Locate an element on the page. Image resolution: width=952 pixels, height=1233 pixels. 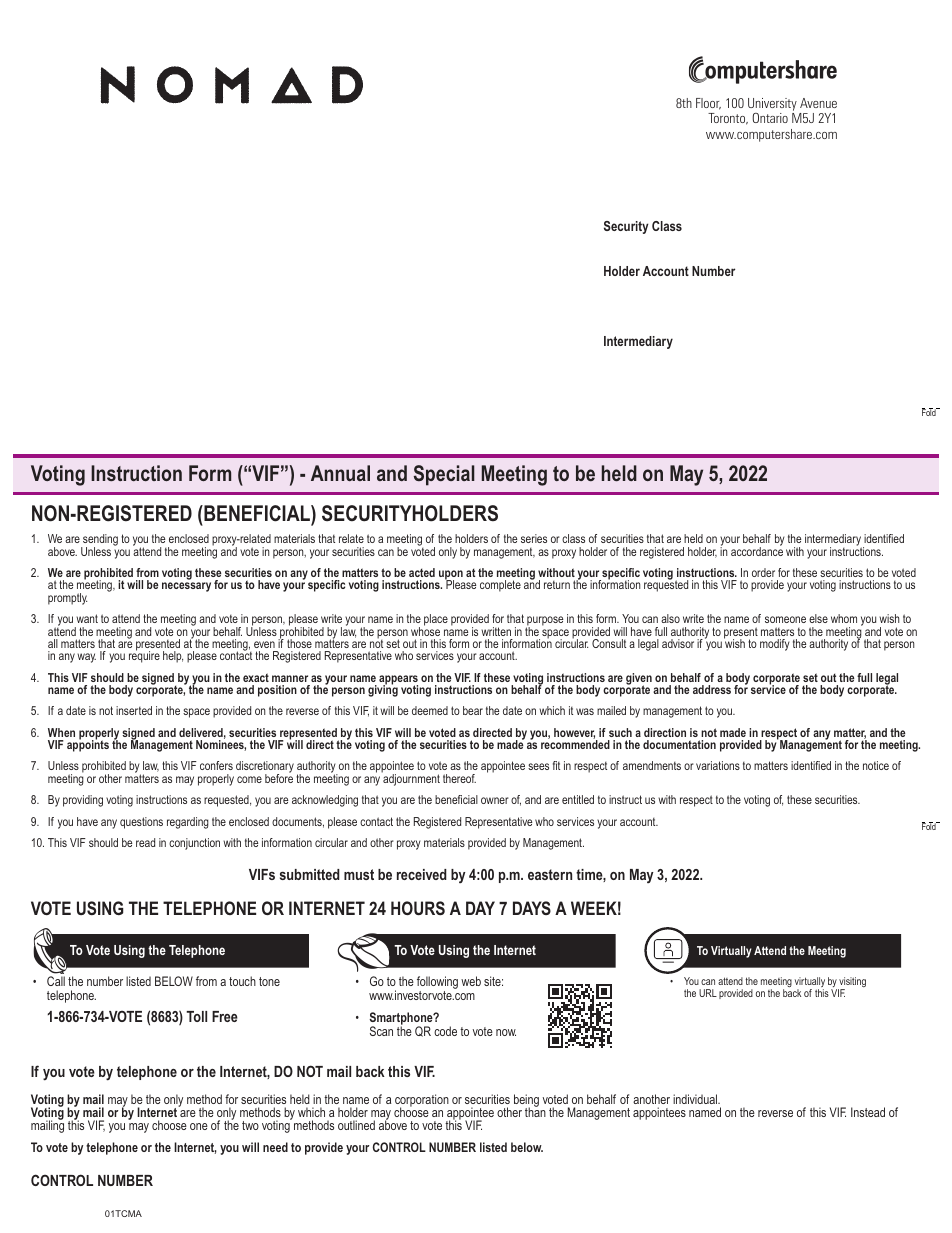
questions is located at coordinates (141, 823).
